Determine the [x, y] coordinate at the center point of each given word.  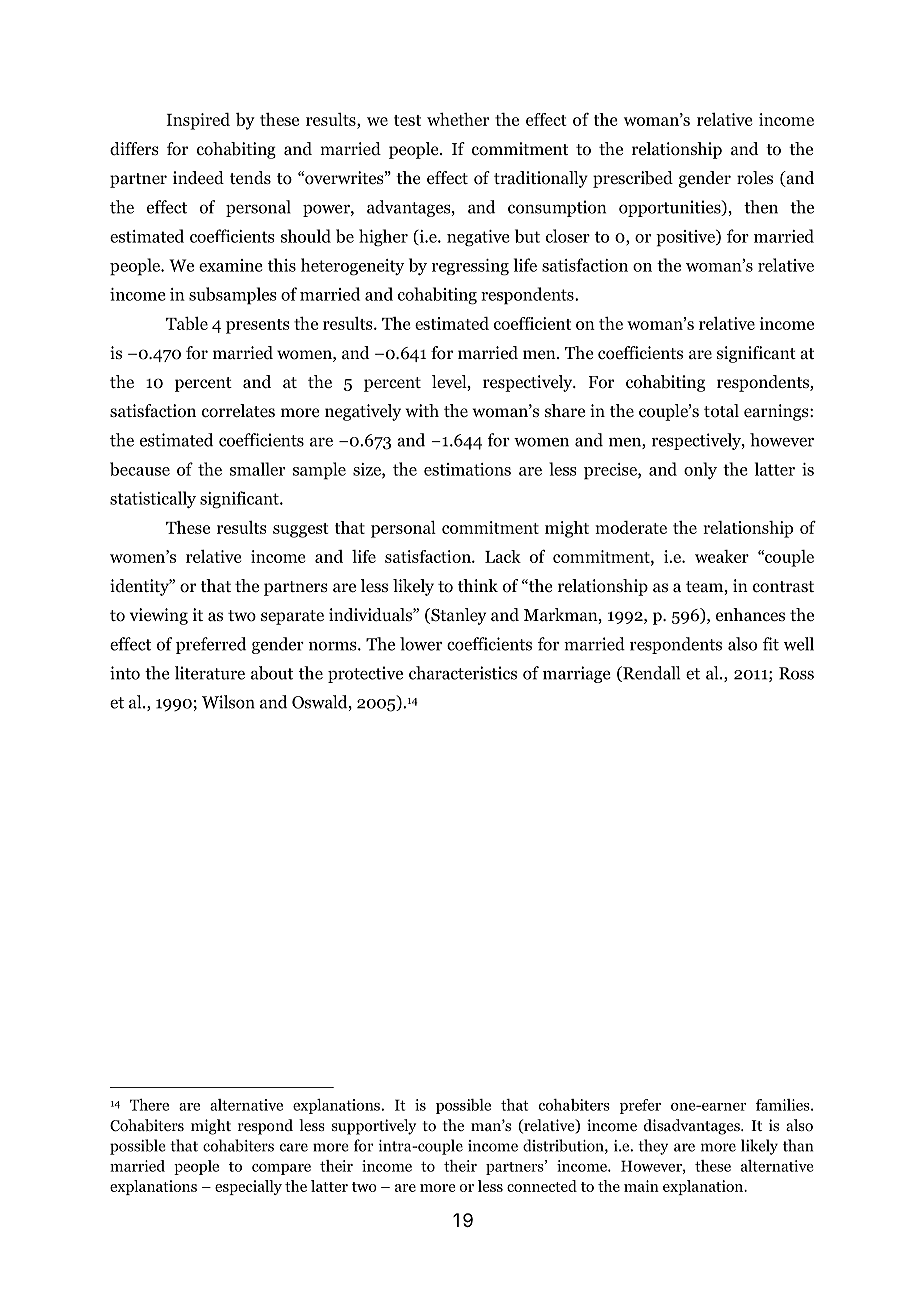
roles [755, 178]
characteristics [463, 673]
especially [248, 1187]
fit [771, 644]
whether [458, 119]
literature [210, 673]
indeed [198, 177]
